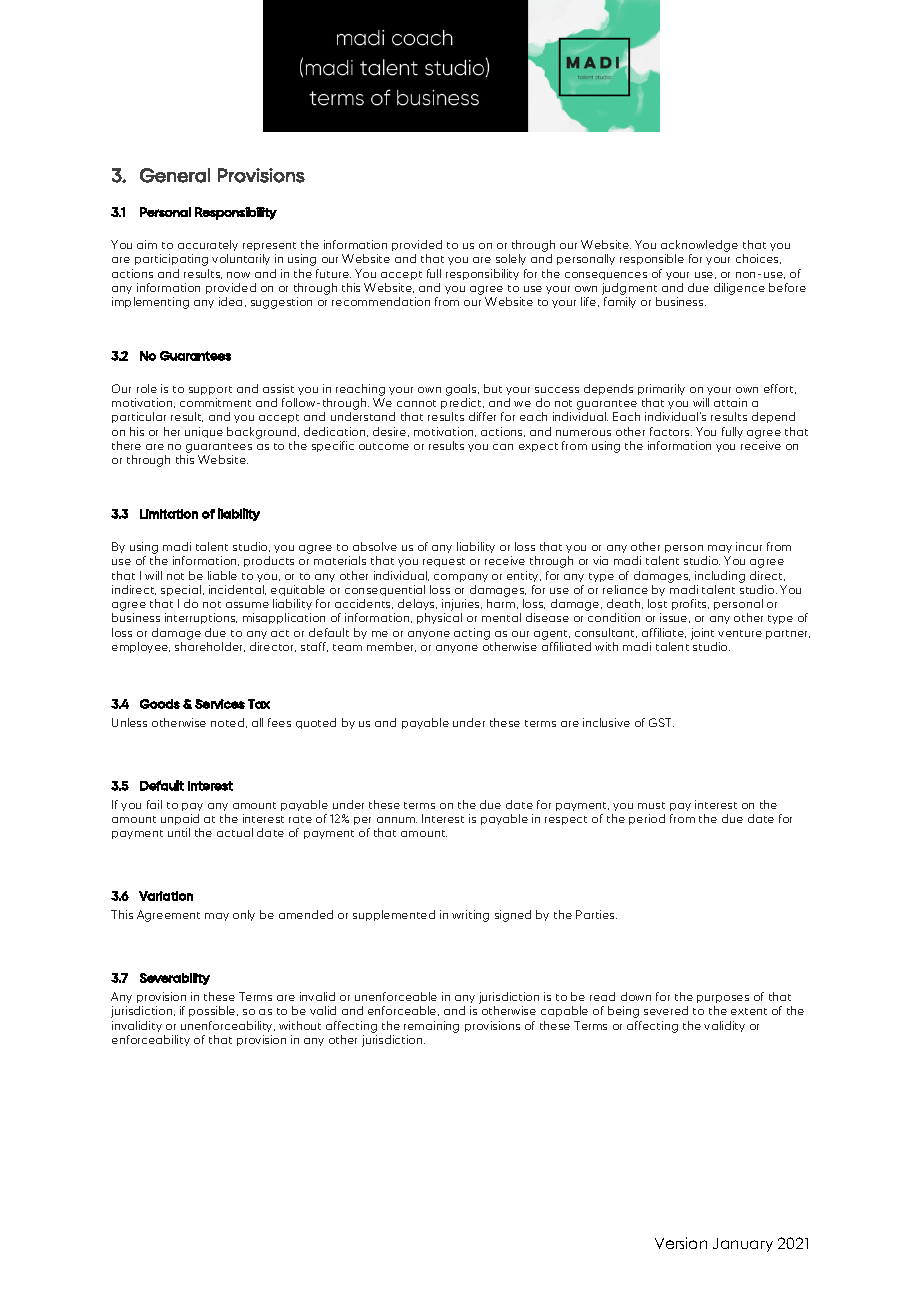  I want to click on writing, so click(470, 916).
